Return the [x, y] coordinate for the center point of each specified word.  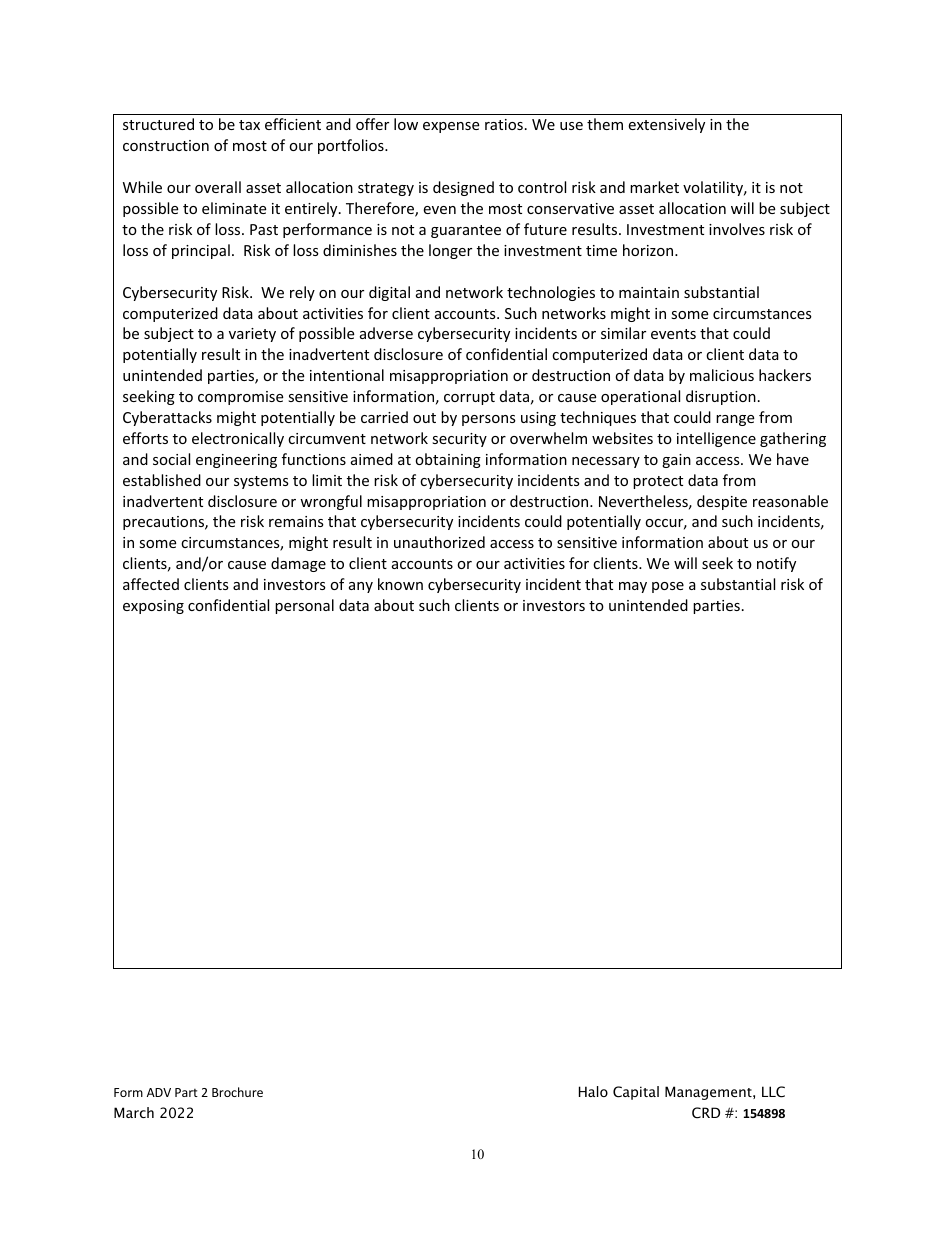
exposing [153, 607]
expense [451, 127]
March [134, 1112]
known [400, 584]
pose [668, 587]
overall [218, 187]
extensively [666, 125]
